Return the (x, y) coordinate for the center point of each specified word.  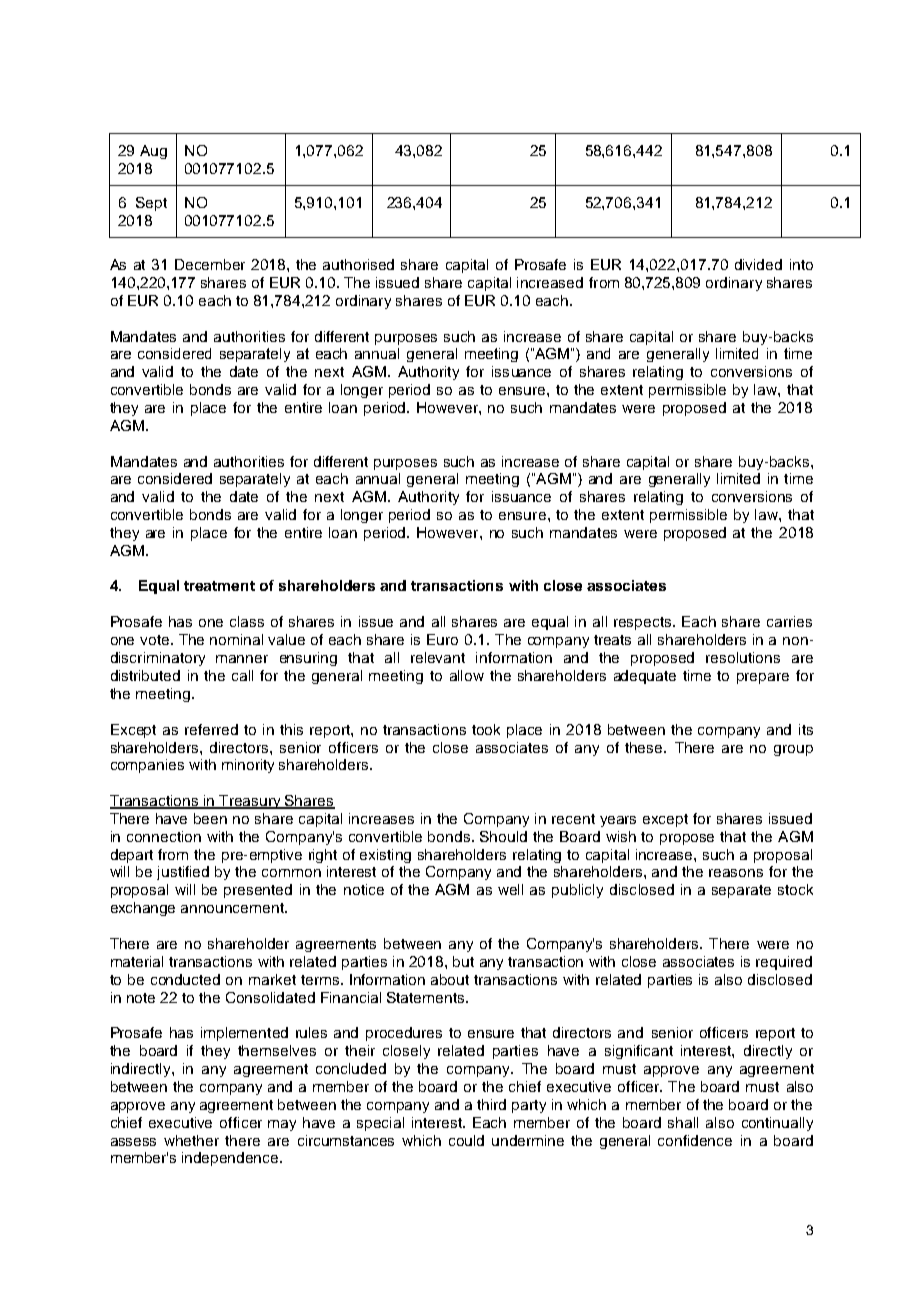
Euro (442, 639)
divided (758, 264)
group (793, 750)
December (210, 264)
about (450, 979)
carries (789, 621)
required (784, 963)
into (801, 264)
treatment (219, 586)
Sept (151, 204)
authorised (358, 264)
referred (211, 729)
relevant (438, 657)
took (486, 729)
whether (191, 1140)
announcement (233, 908)
